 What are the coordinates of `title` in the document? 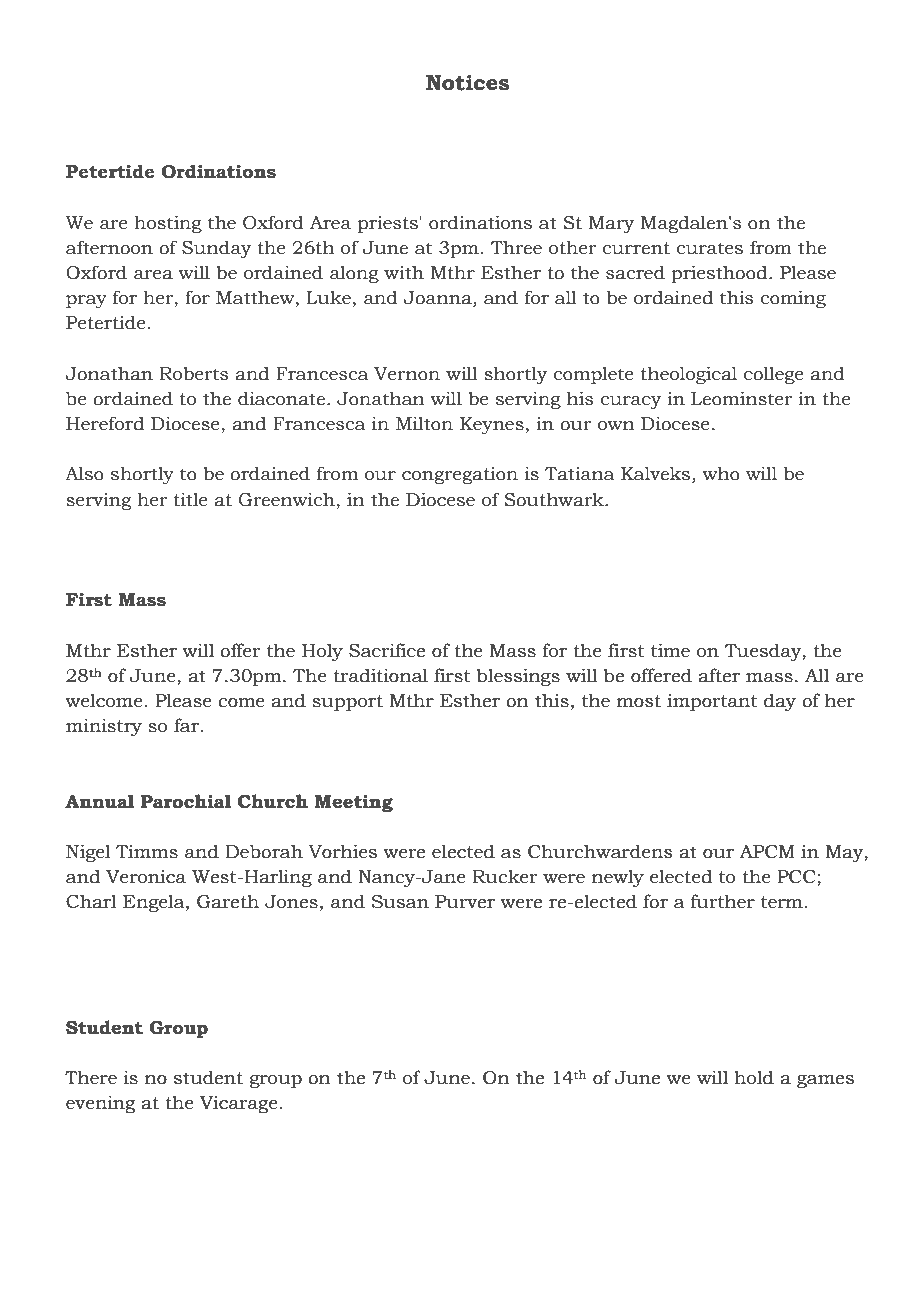 It's located at (190, 499).
